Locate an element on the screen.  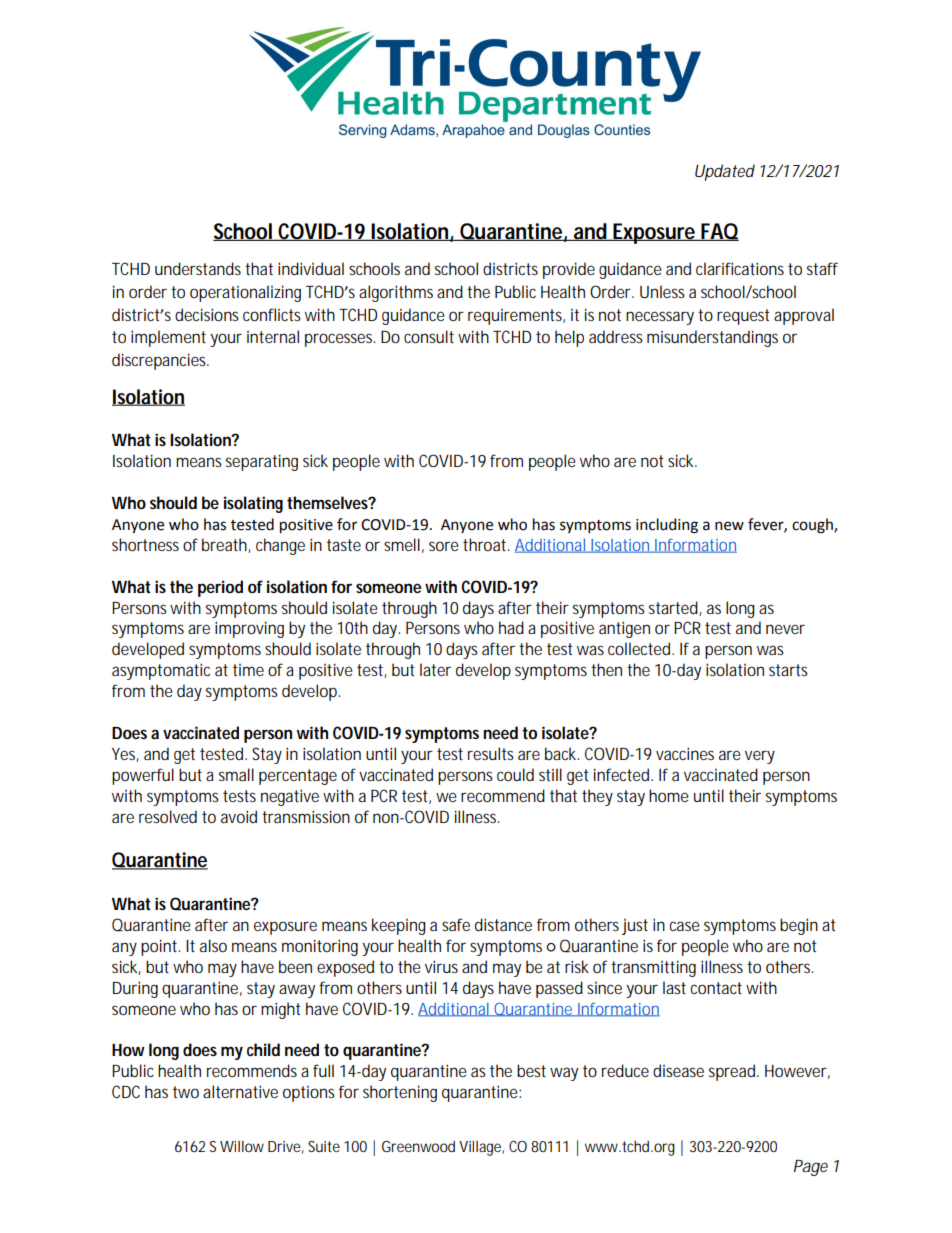
contact is located at coordinates (718, 988).
